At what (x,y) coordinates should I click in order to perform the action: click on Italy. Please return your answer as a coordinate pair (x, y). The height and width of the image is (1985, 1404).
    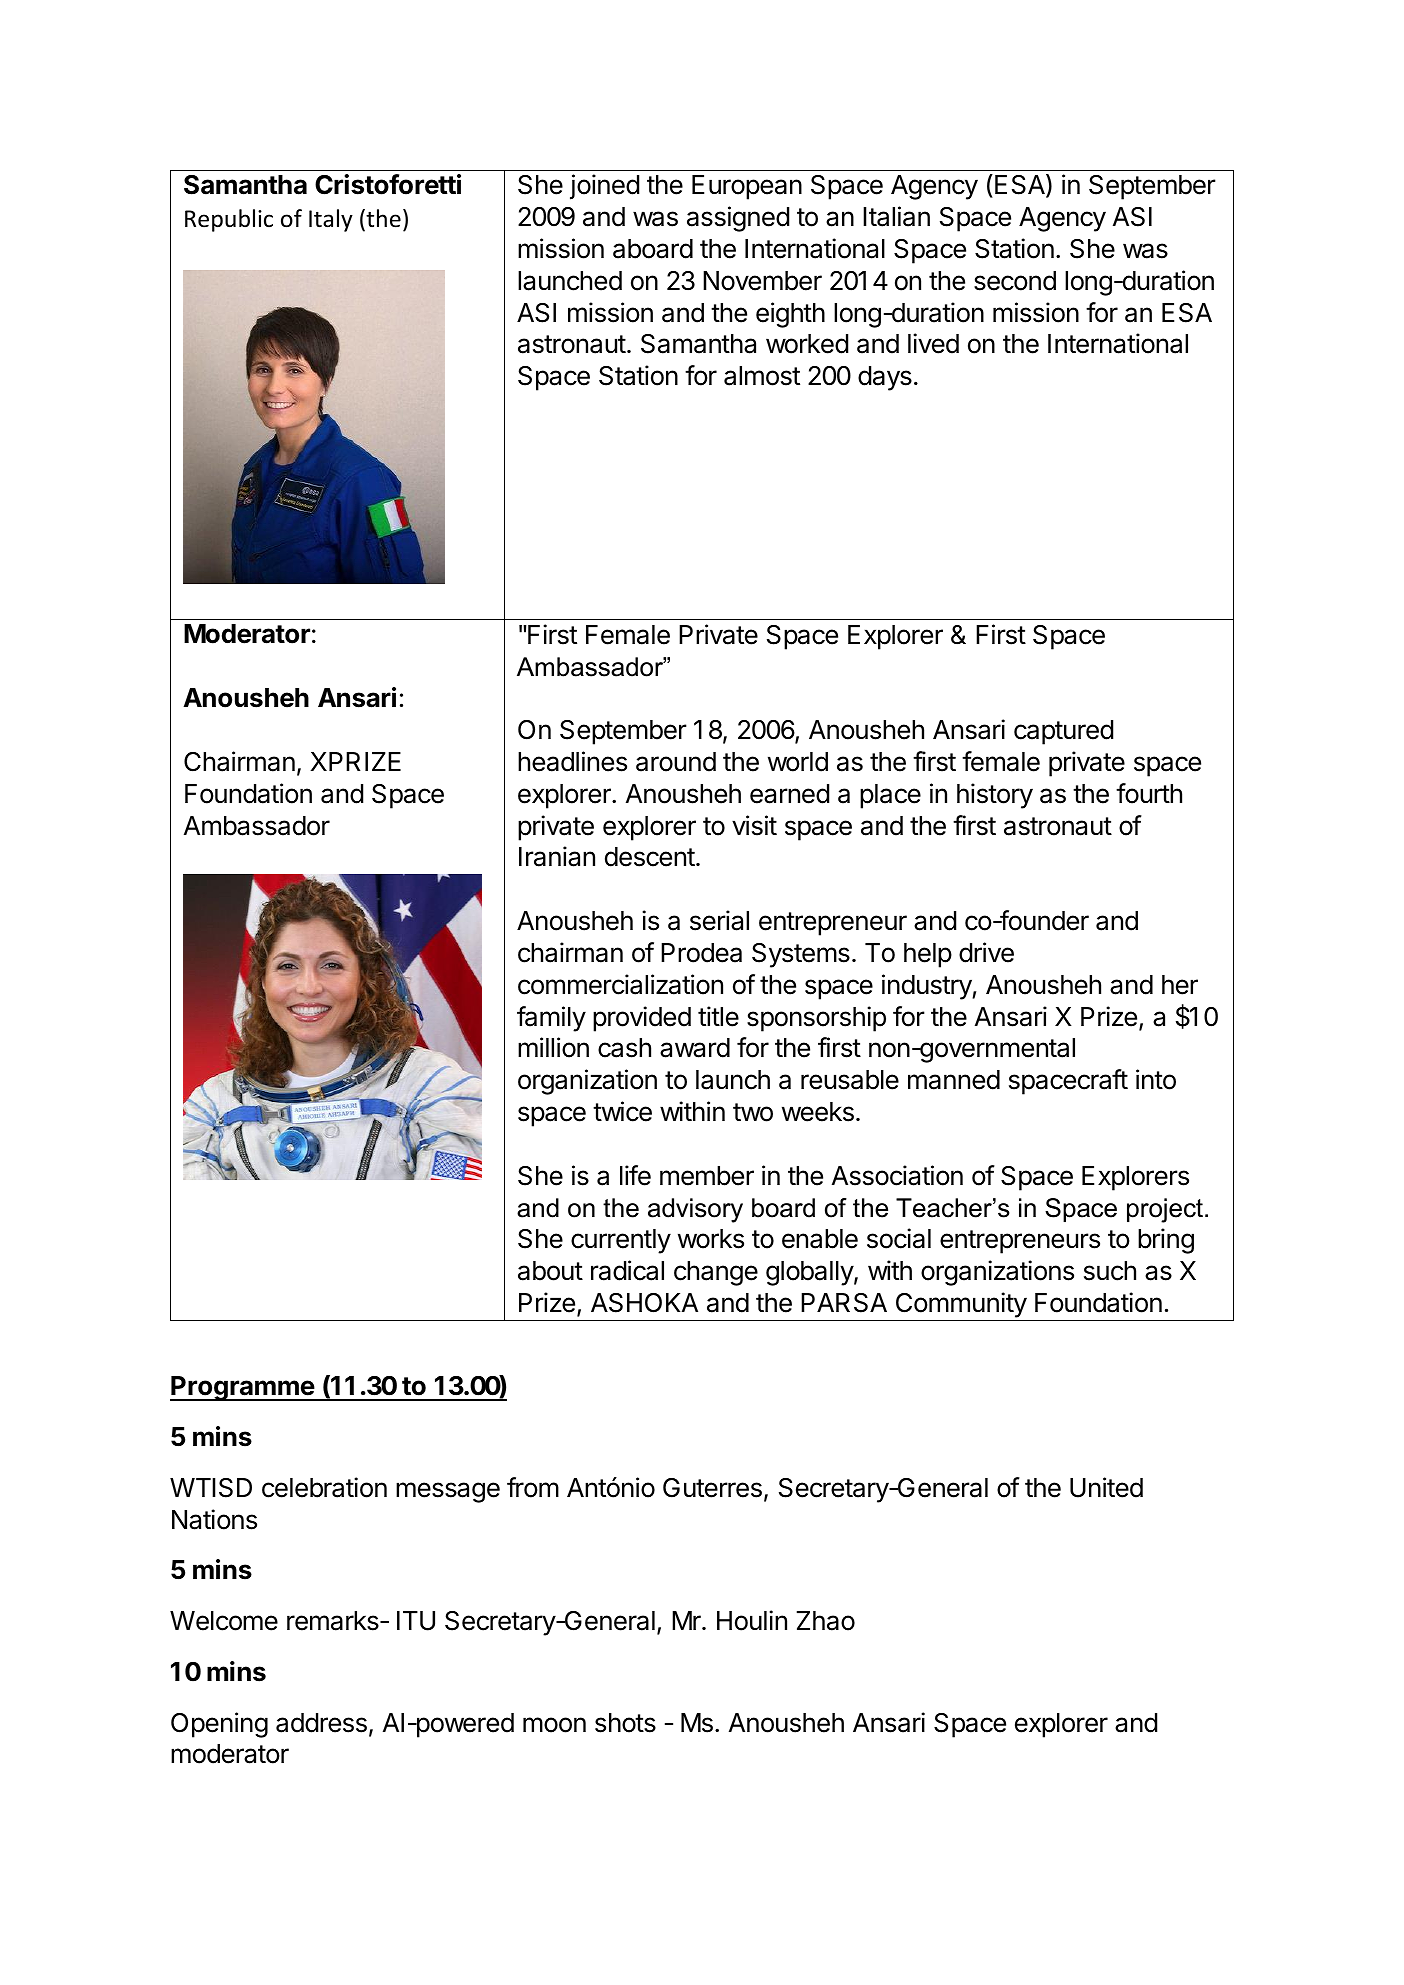
    Looking at the image, I should click on (331, 220).
